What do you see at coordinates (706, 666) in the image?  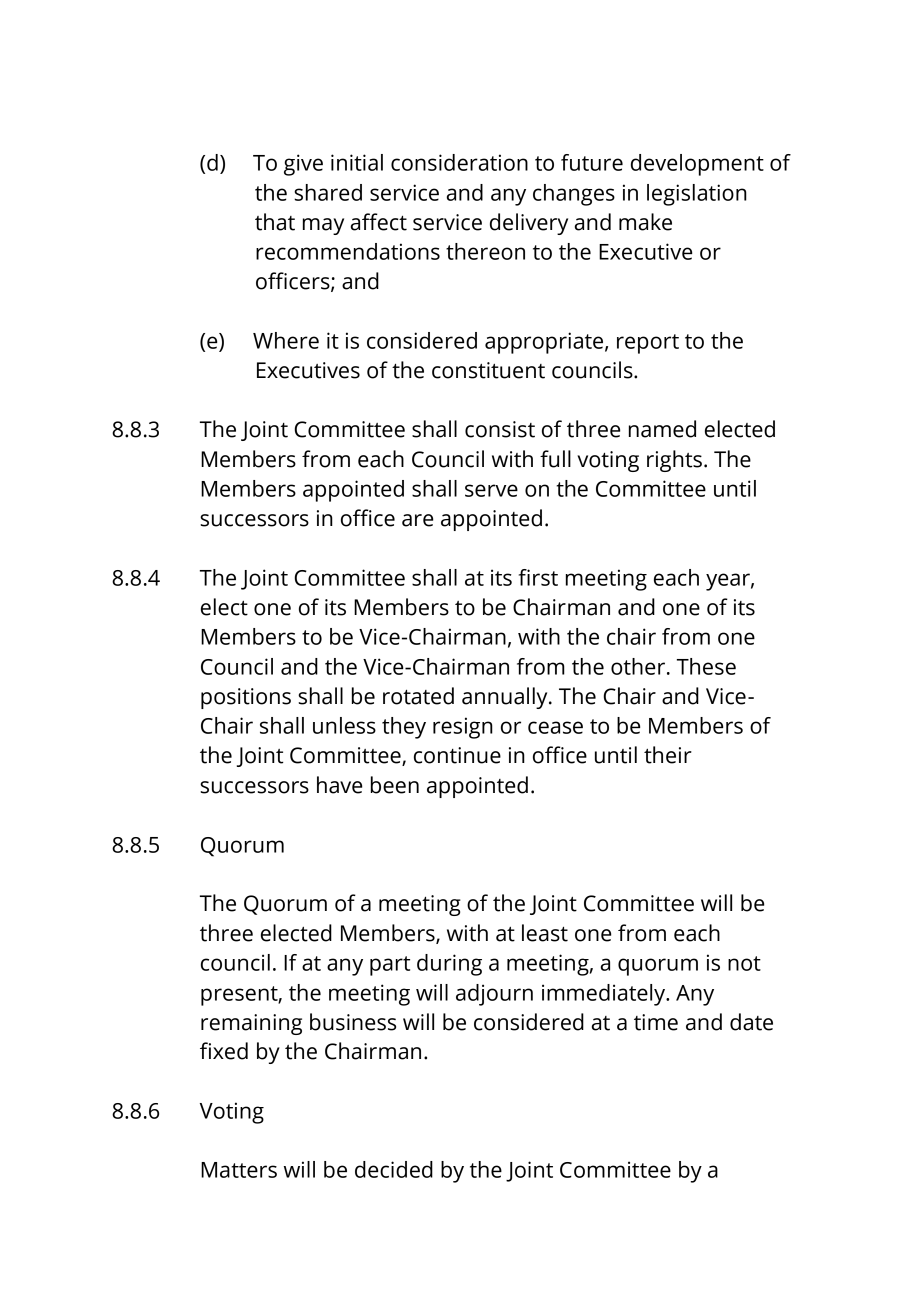 I see `These` at bounding box center [706, 666].
